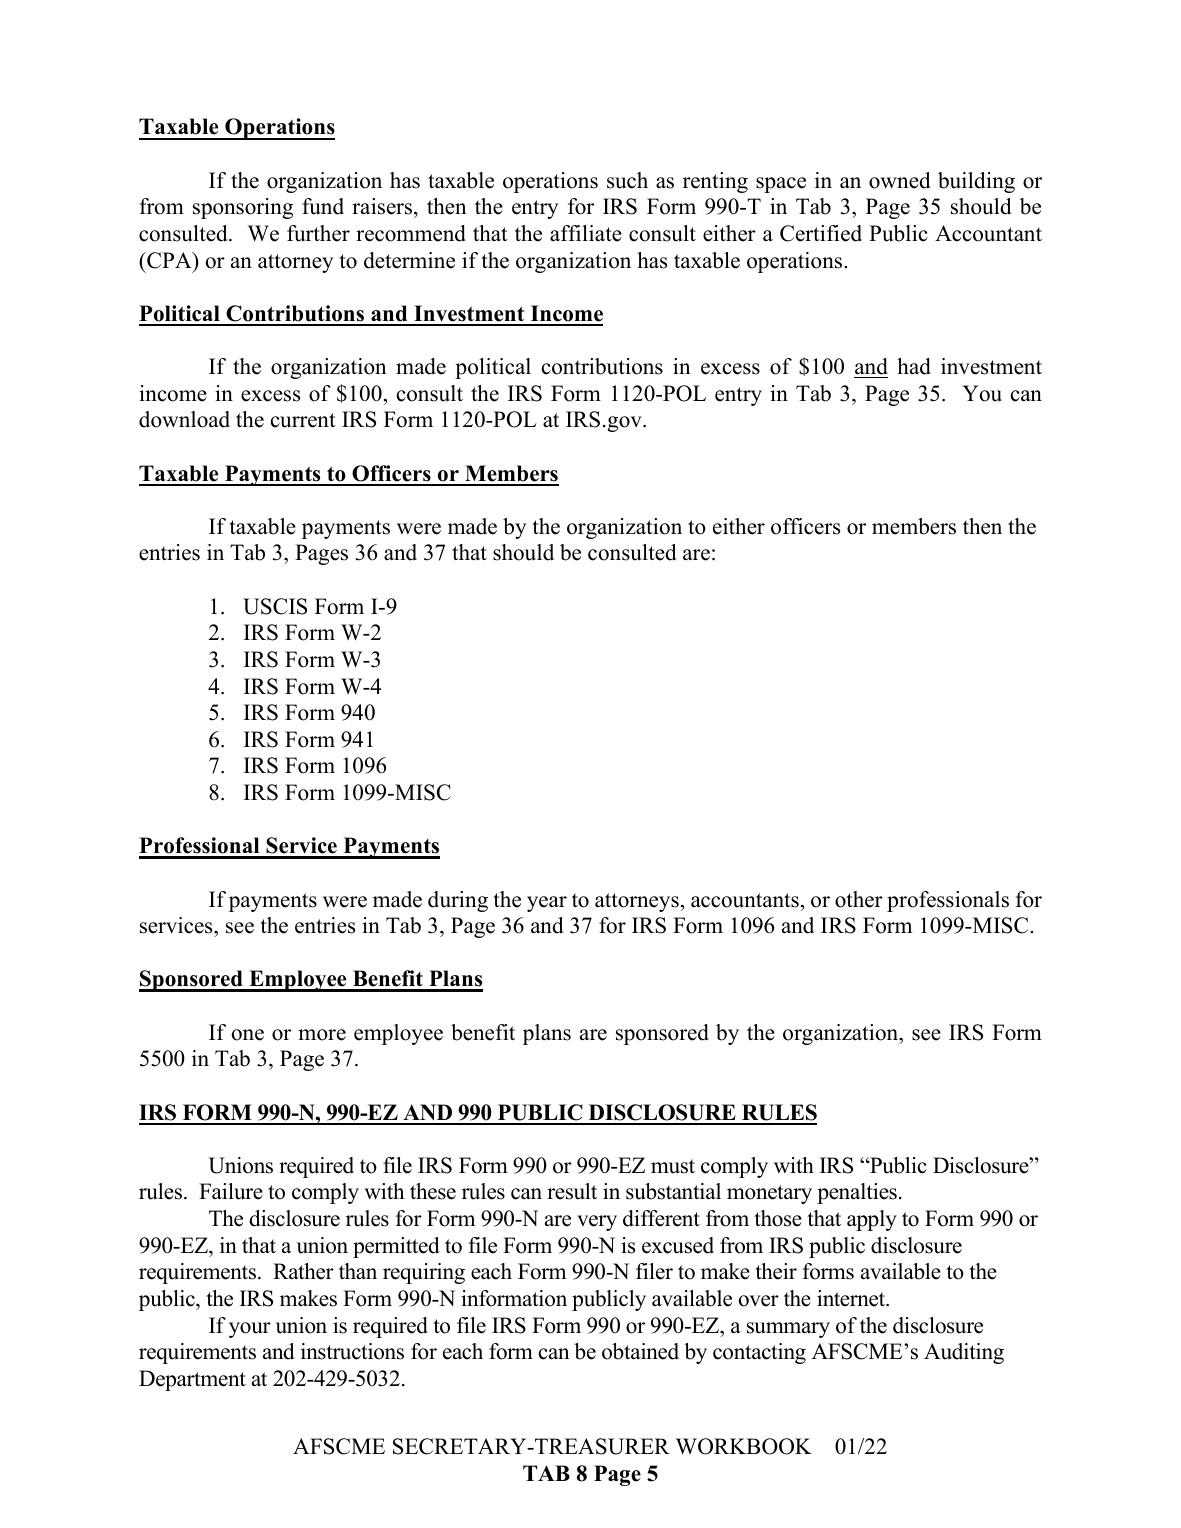 The height and width of the page is (1528, 1181). I want to click on USCIS, so click(275, 606).
